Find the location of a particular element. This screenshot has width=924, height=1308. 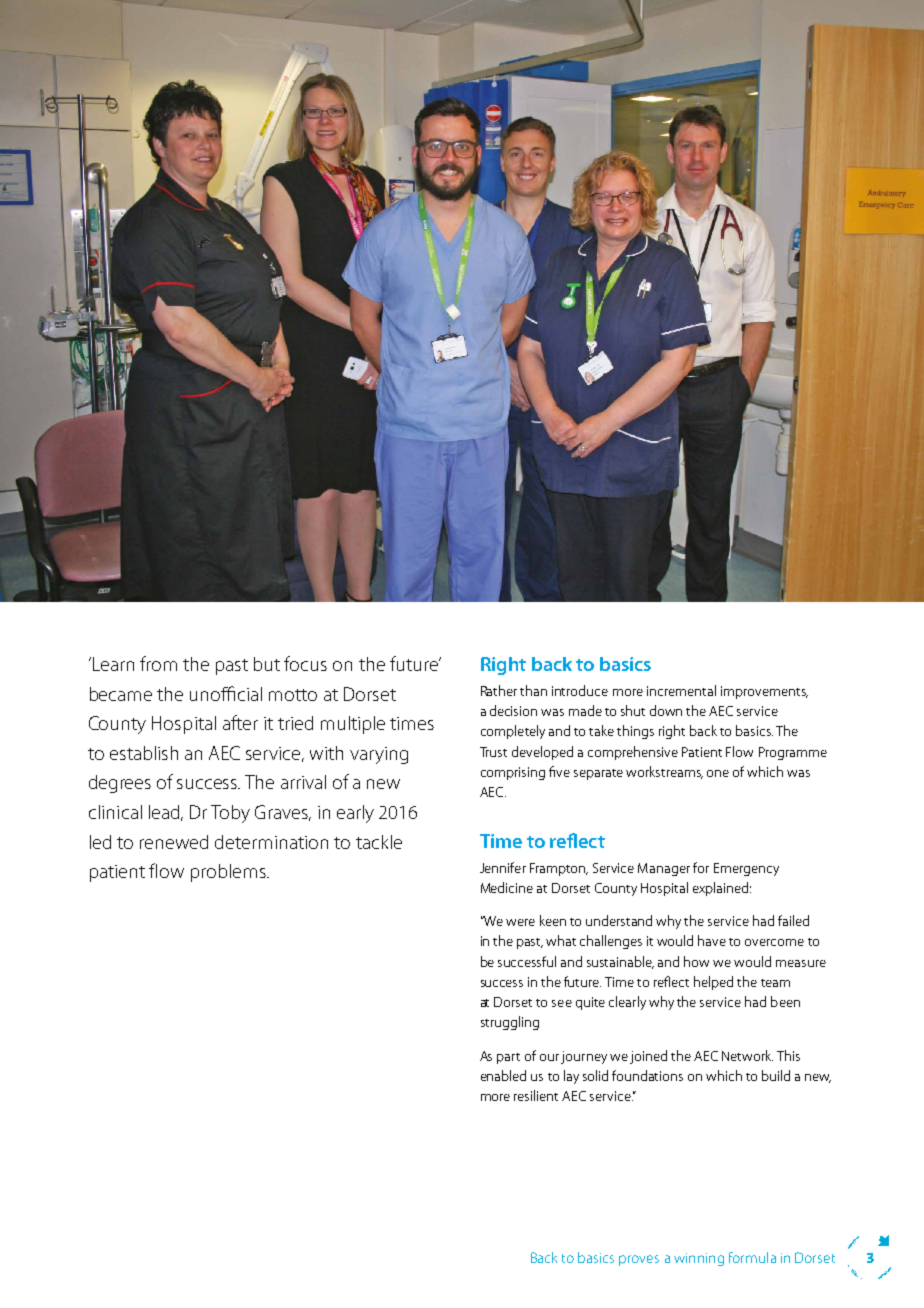

build is located at coordinates (776, 1075).
